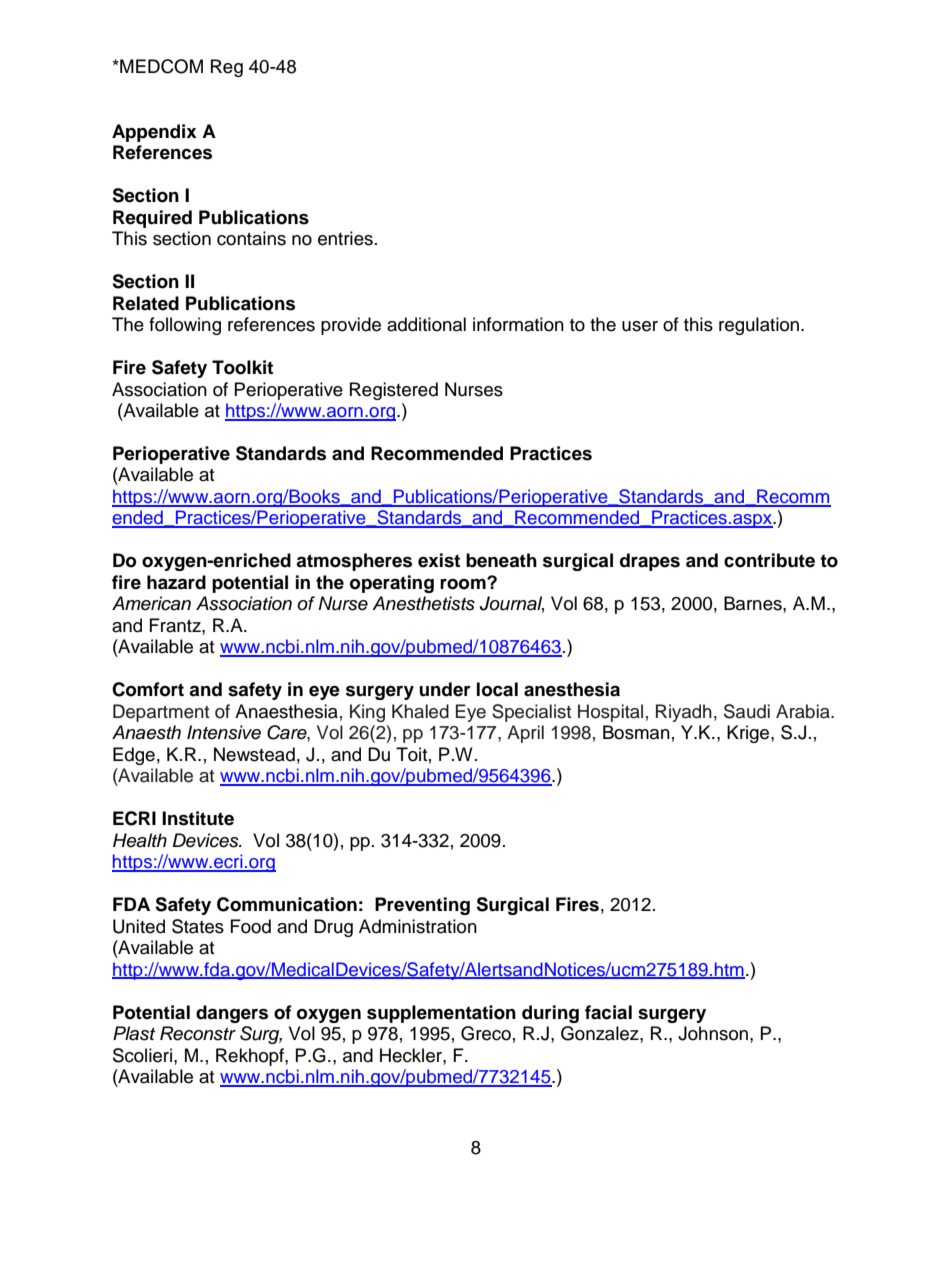  What do you see at coordinates (394, 391) in the screenshot?
I see `Registered` at bounding box center [394, 391].
